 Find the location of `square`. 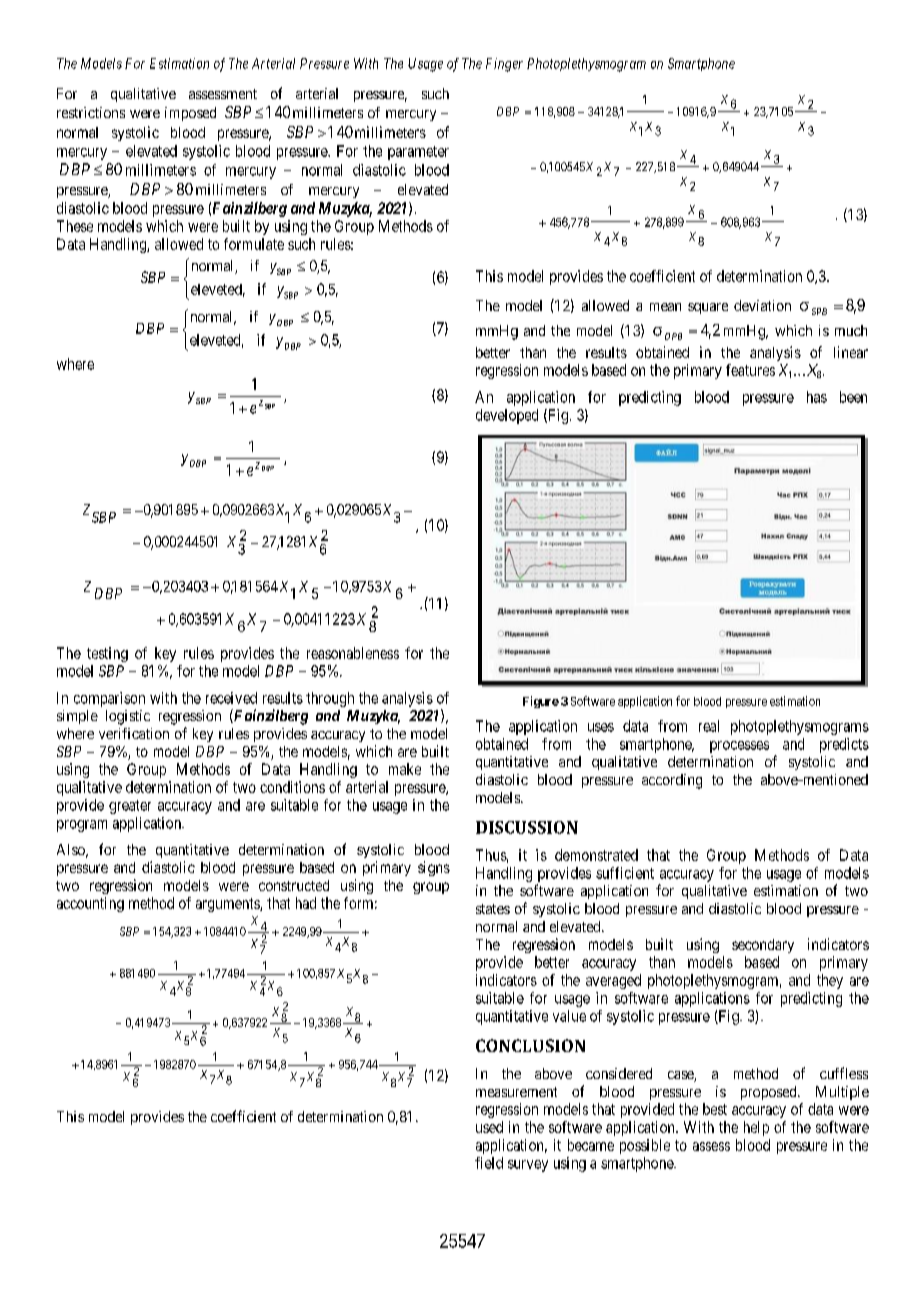

square is located at coordinates (708, 308).
